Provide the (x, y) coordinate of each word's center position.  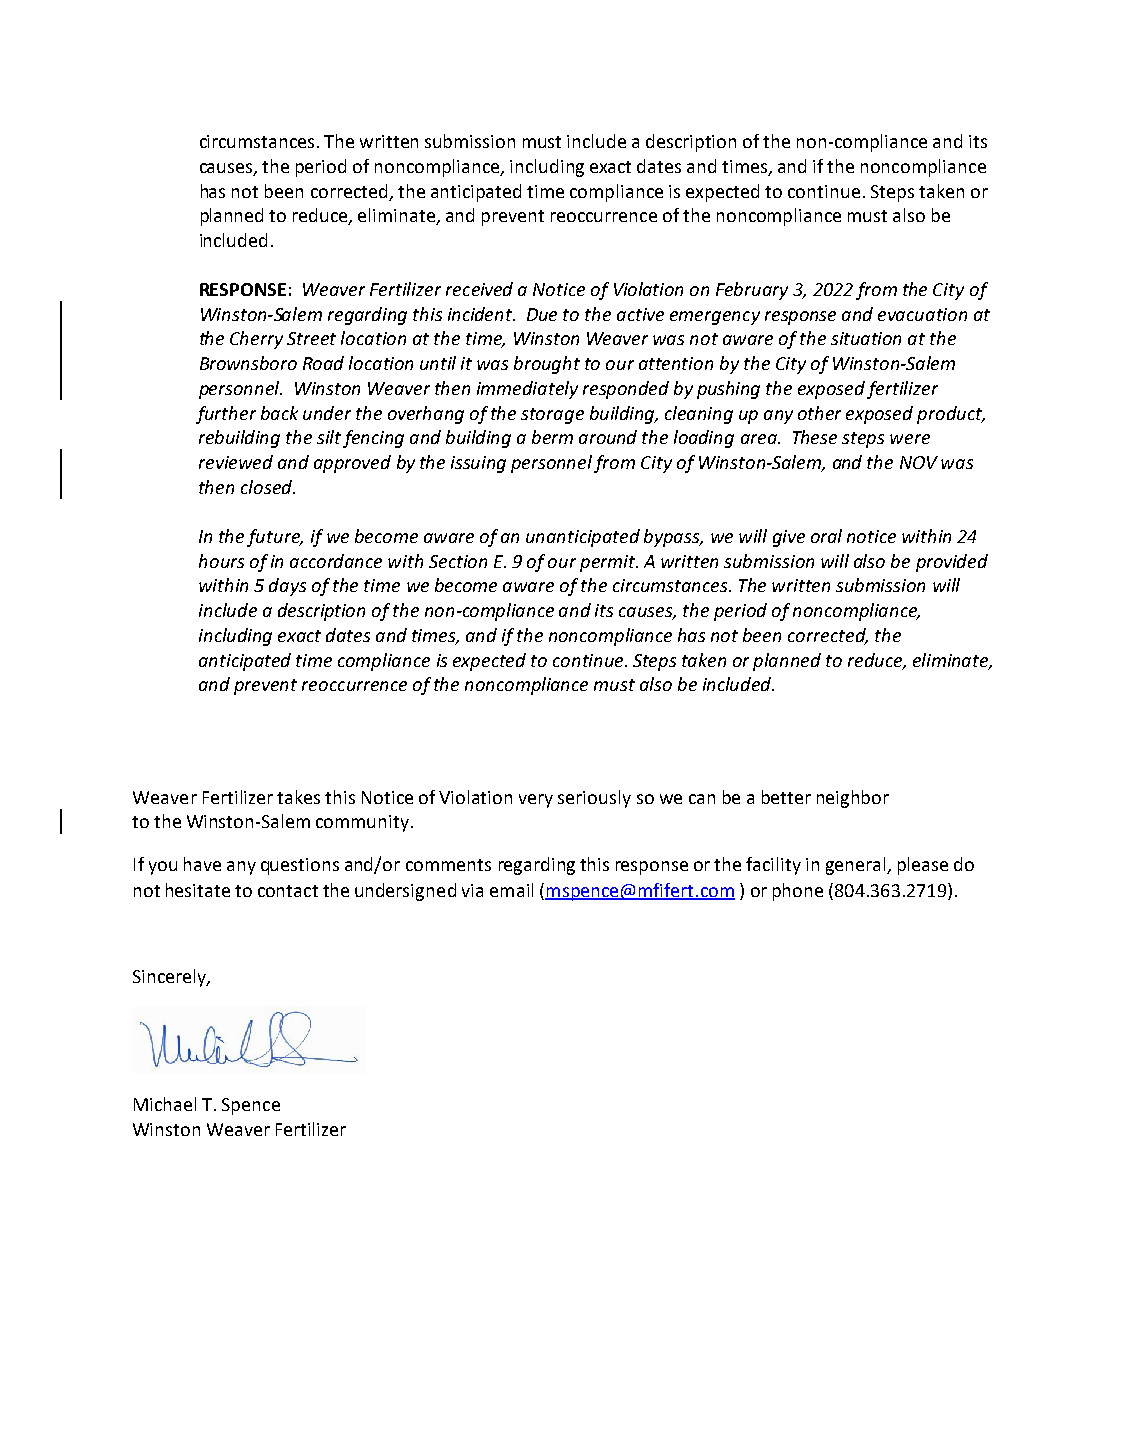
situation (866, 338)
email (511, 890)
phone (798, 892)
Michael (165, 1104)
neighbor (853, 799)
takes (298, 797)
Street (311, 338)
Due (542, 314)
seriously (594, 799)
